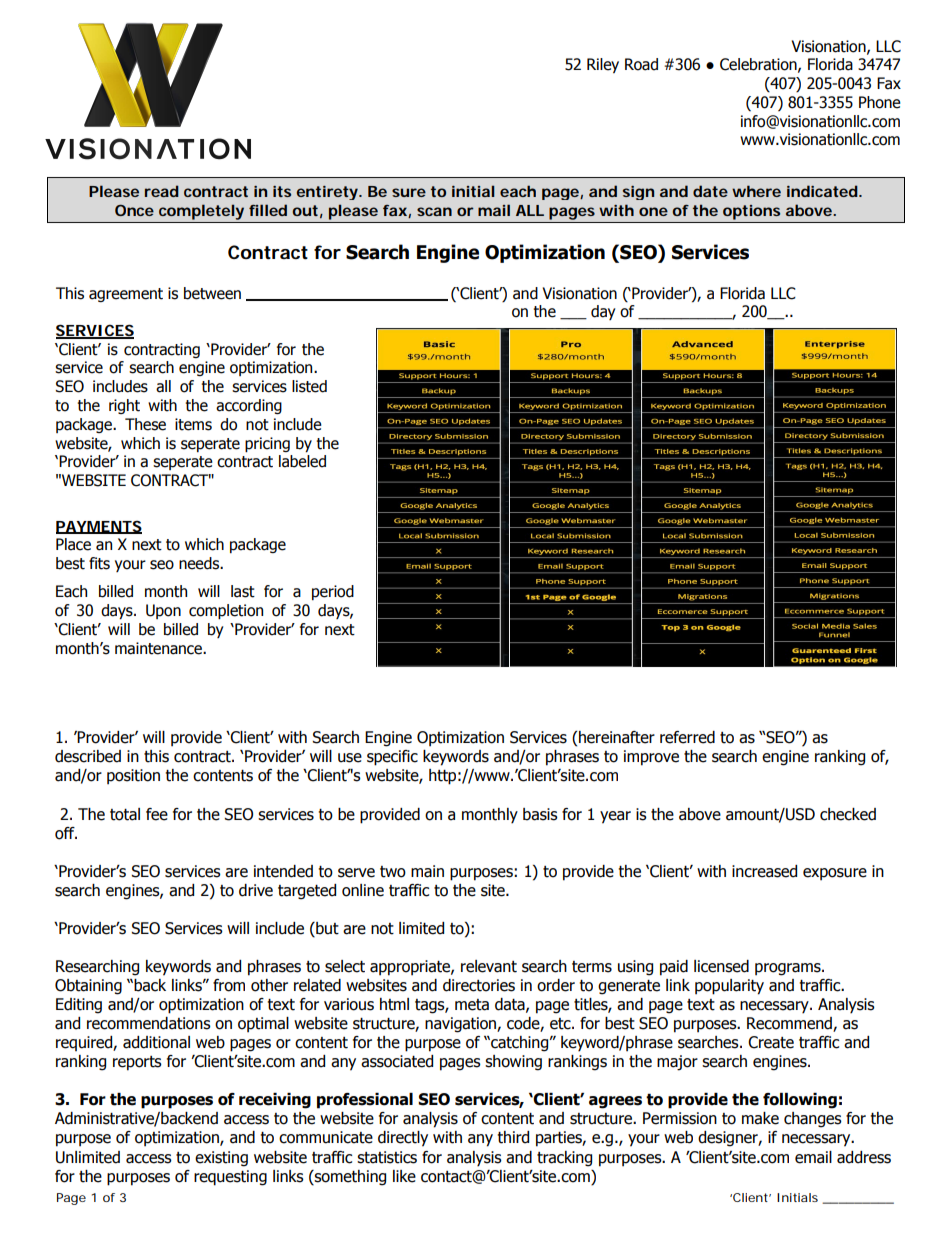 This screenshot has width=952, height=1233. What do you see at coordinates (162, 191) in the screenshot?
I see `read` at bounding box center [162, 191].
